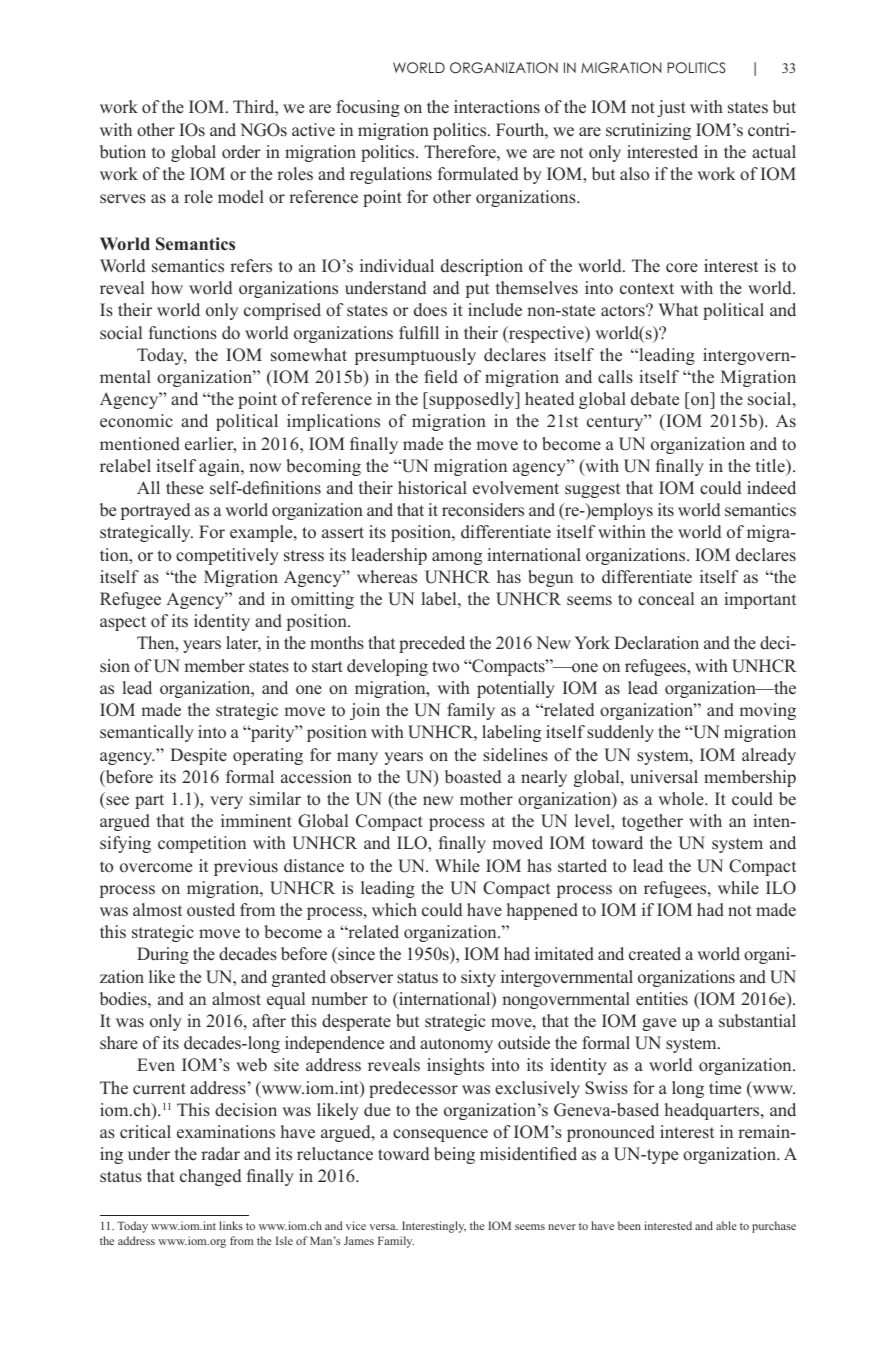  I want to click on these, so click(185, 488).
